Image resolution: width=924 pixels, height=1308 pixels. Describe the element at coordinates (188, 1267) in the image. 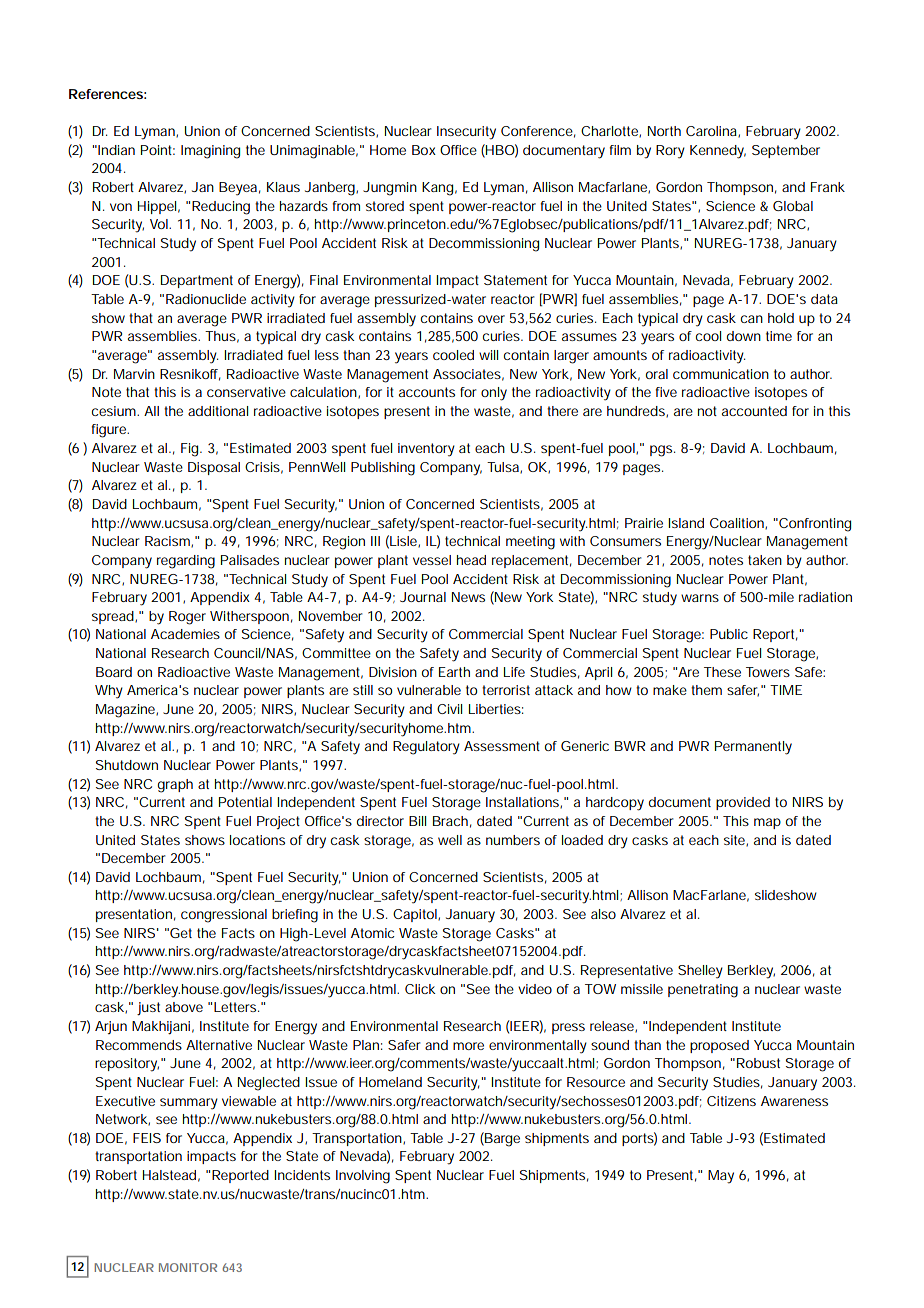

I see `MONITOR` at that location.
